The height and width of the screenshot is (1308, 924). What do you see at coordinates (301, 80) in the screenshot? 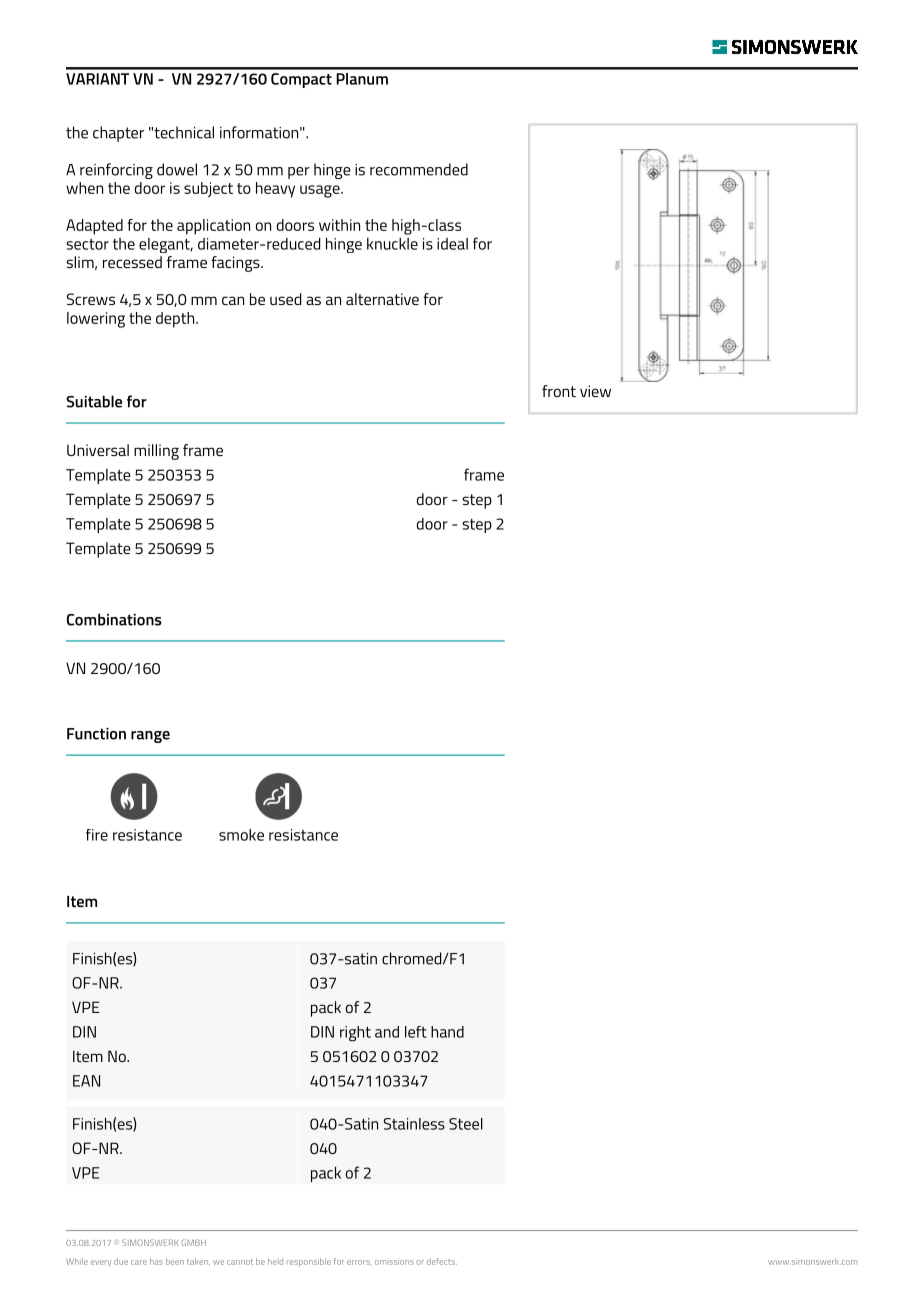
I see `Compact` at bounding box center [301, 80].
